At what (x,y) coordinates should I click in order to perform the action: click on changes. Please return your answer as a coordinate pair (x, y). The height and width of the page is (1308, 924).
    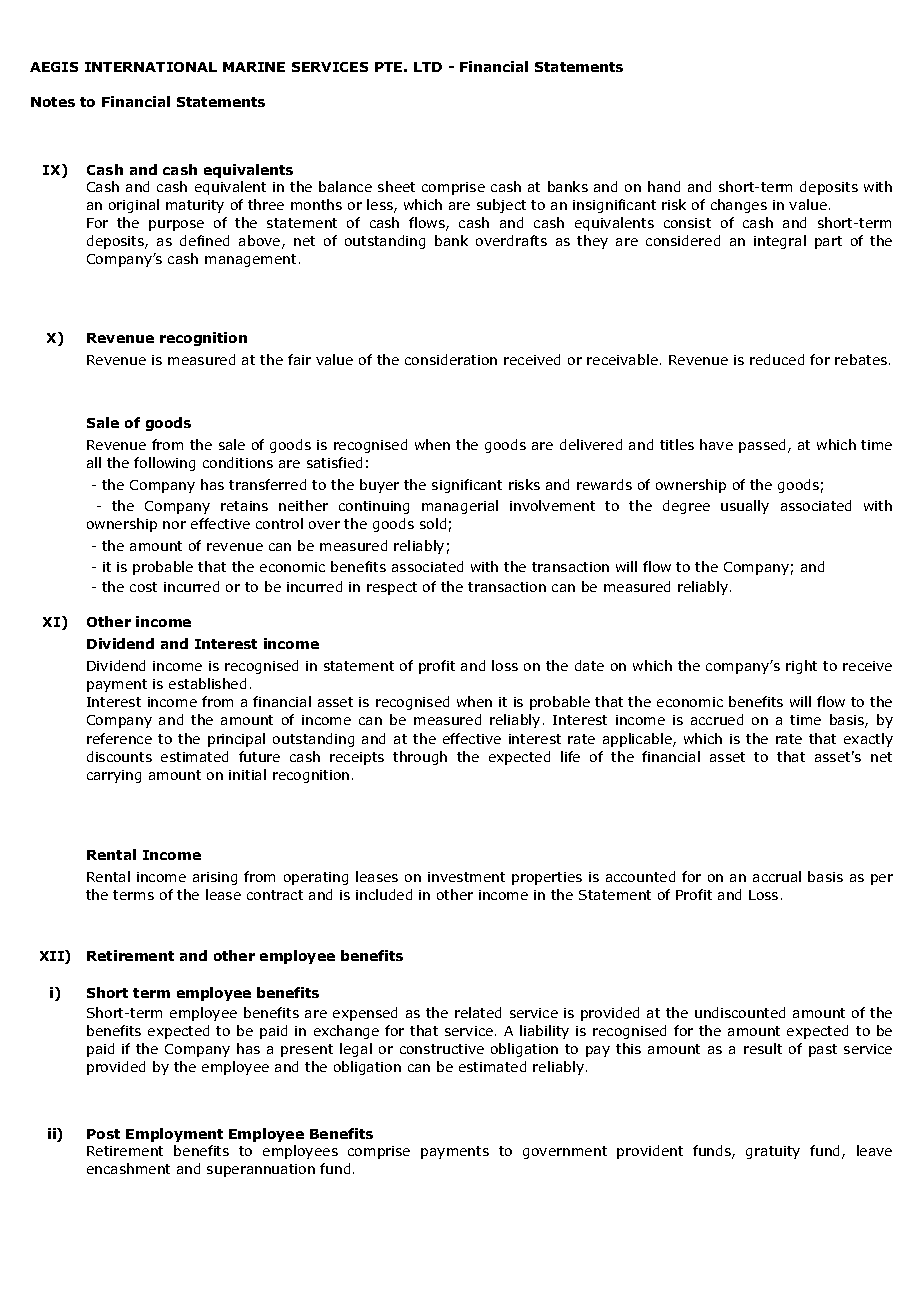
    Looking at the image, I should click on (739, 206).
